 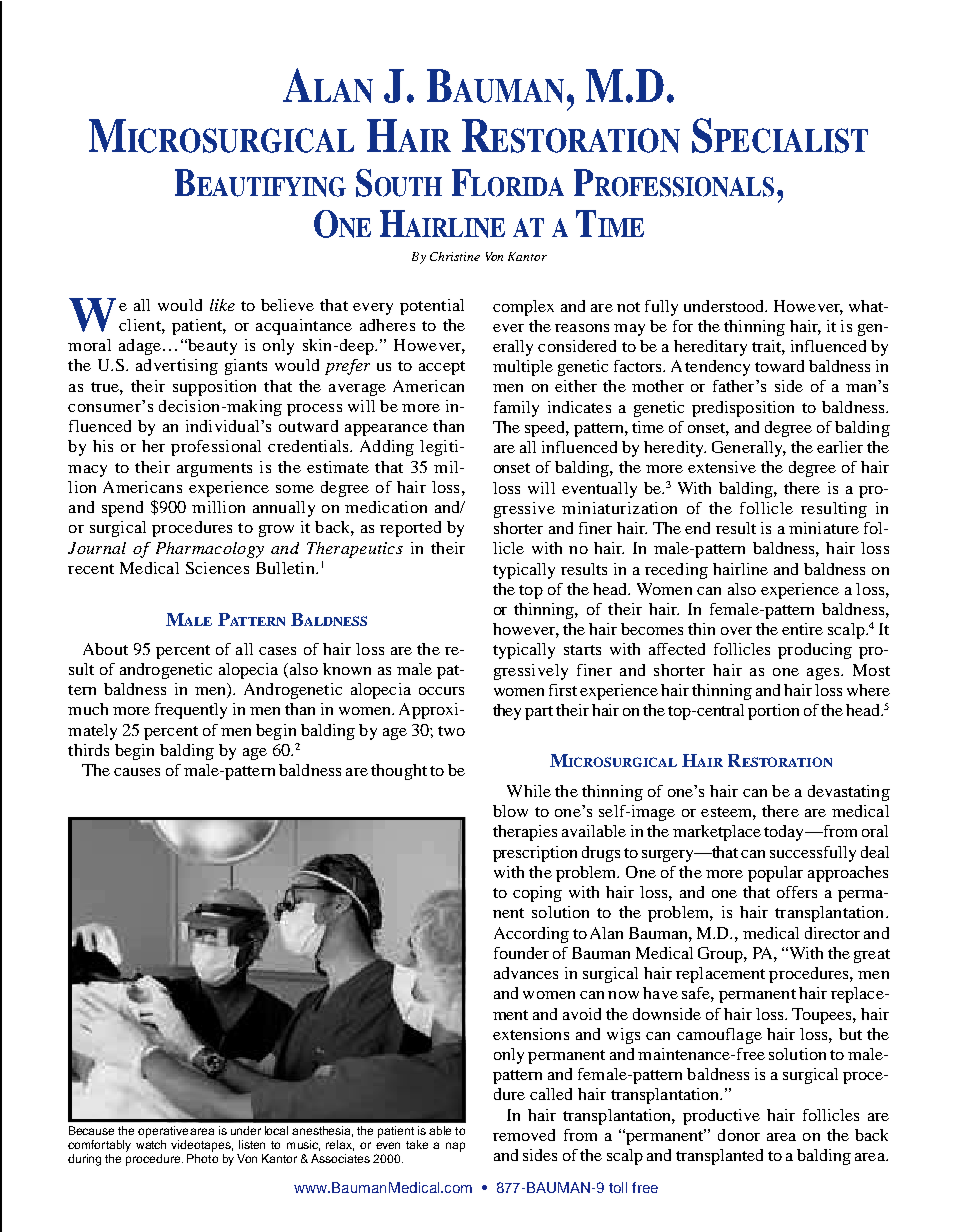 I want to click on donor, so click(x=739, y=1135).
